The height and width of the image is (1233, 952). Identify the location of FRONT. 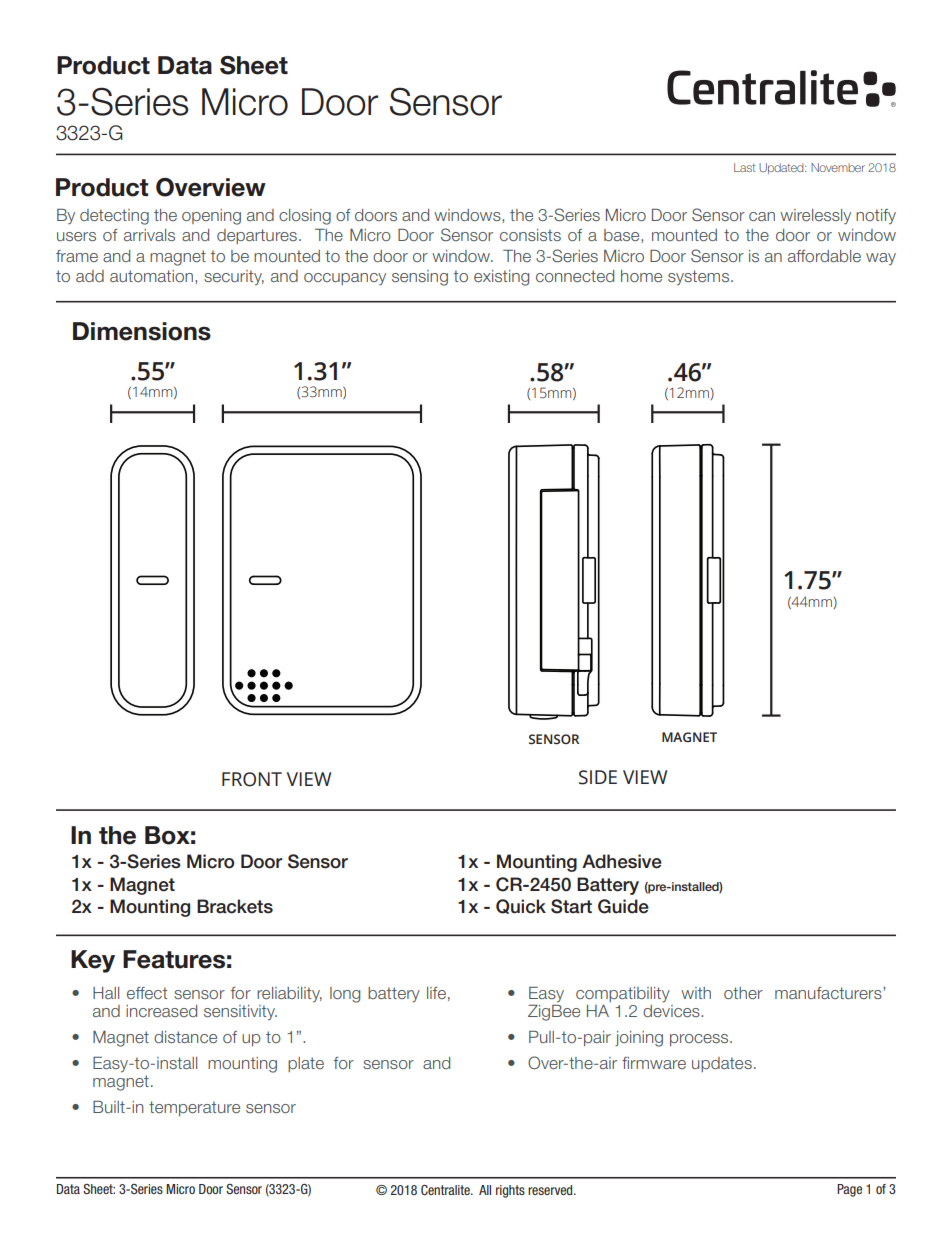
(252, 779).
